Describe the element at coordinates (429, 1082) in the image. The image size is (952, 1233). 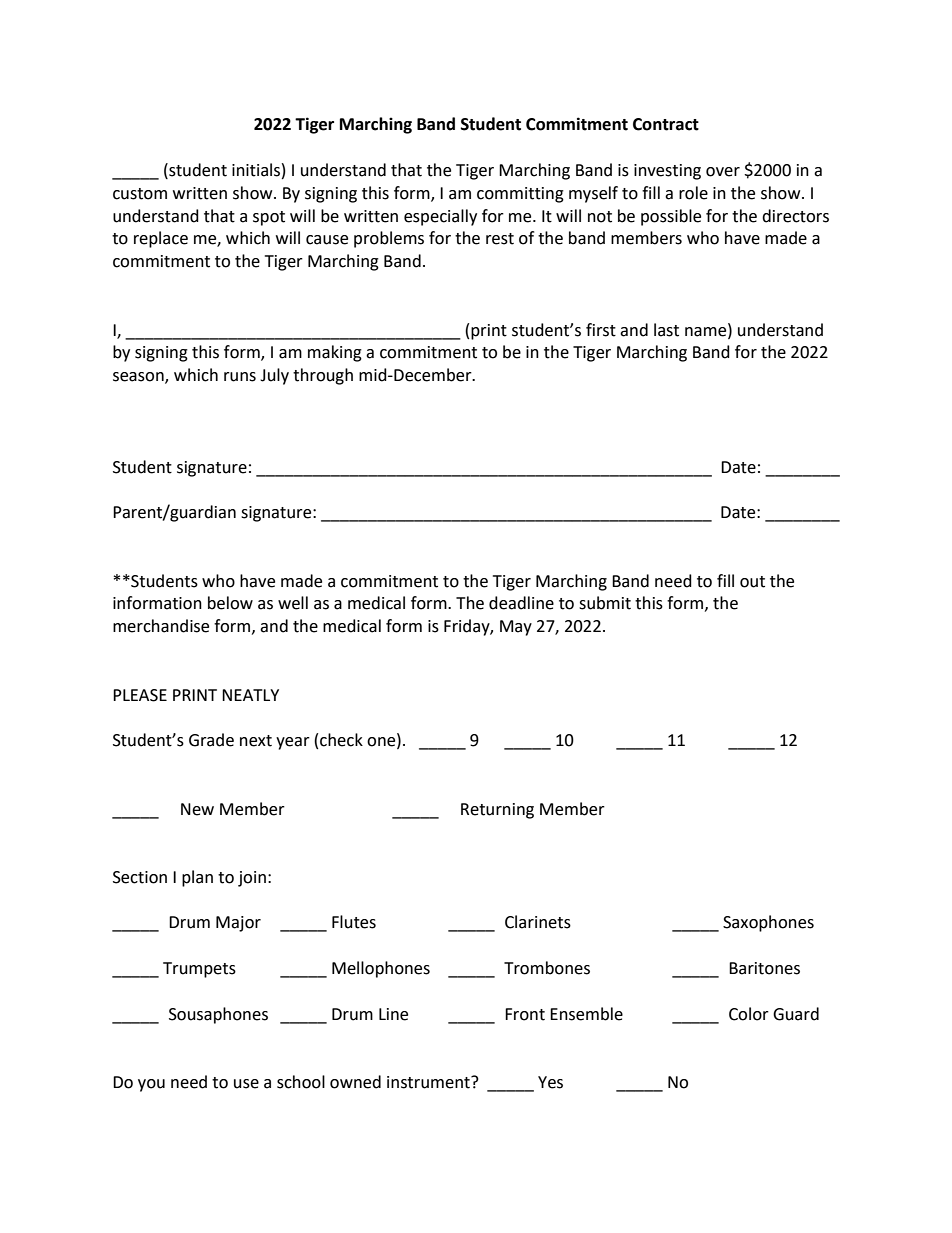
I see `instrument` at that location.
